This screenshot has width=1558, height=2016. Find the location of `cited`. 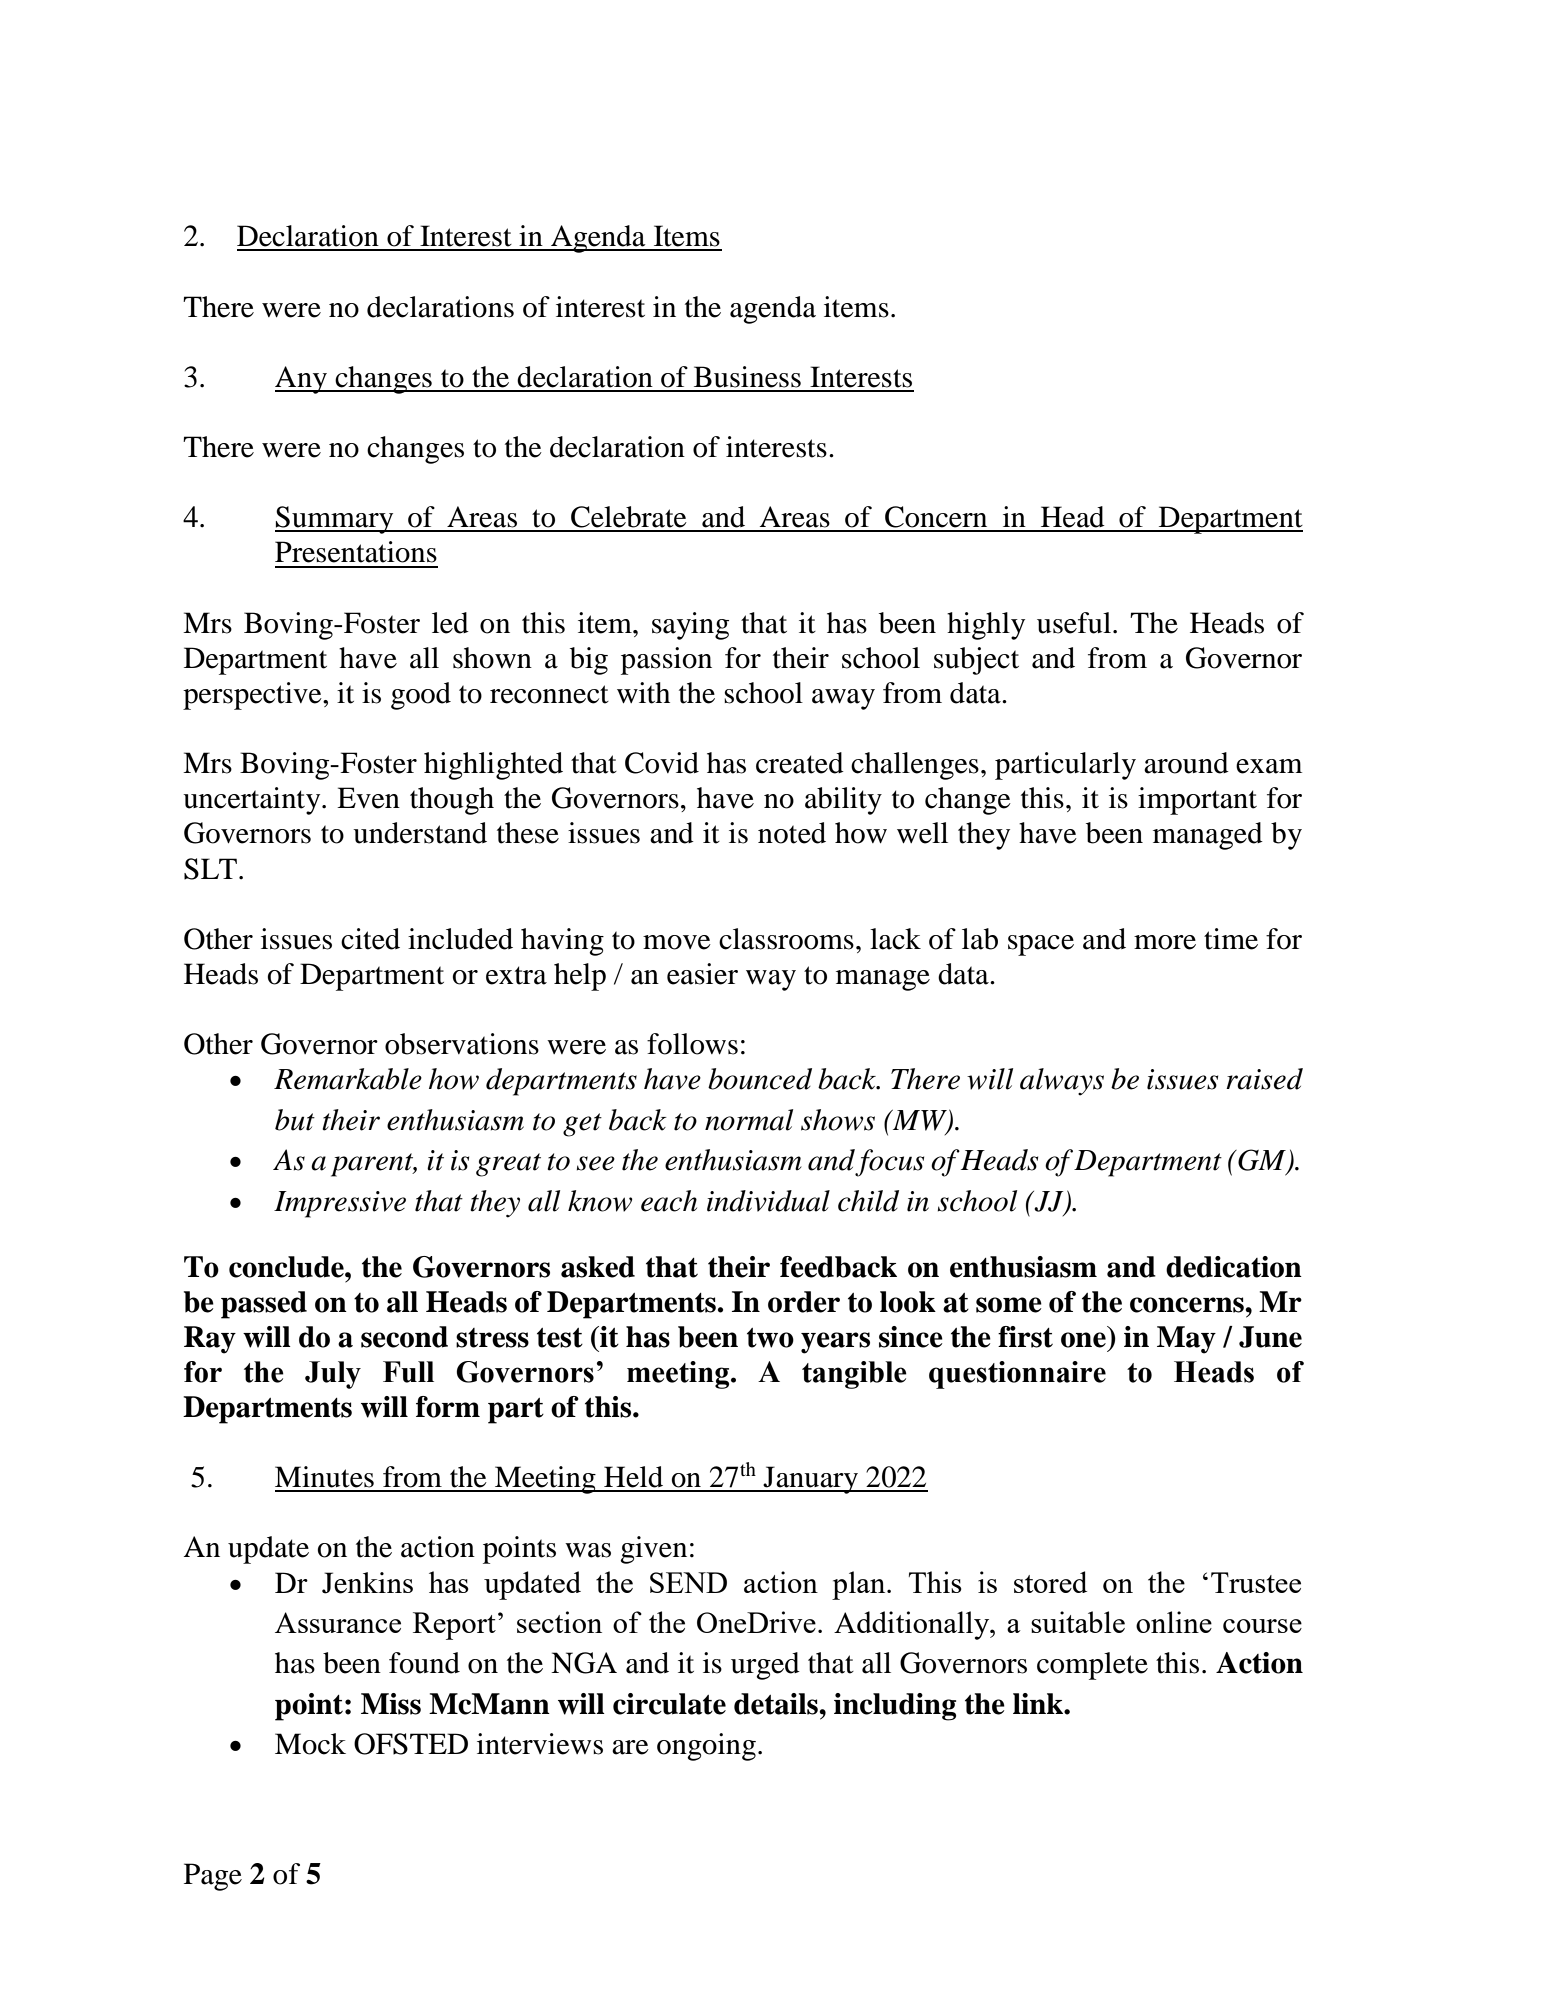

cited is located at coordinates (370, 939).
